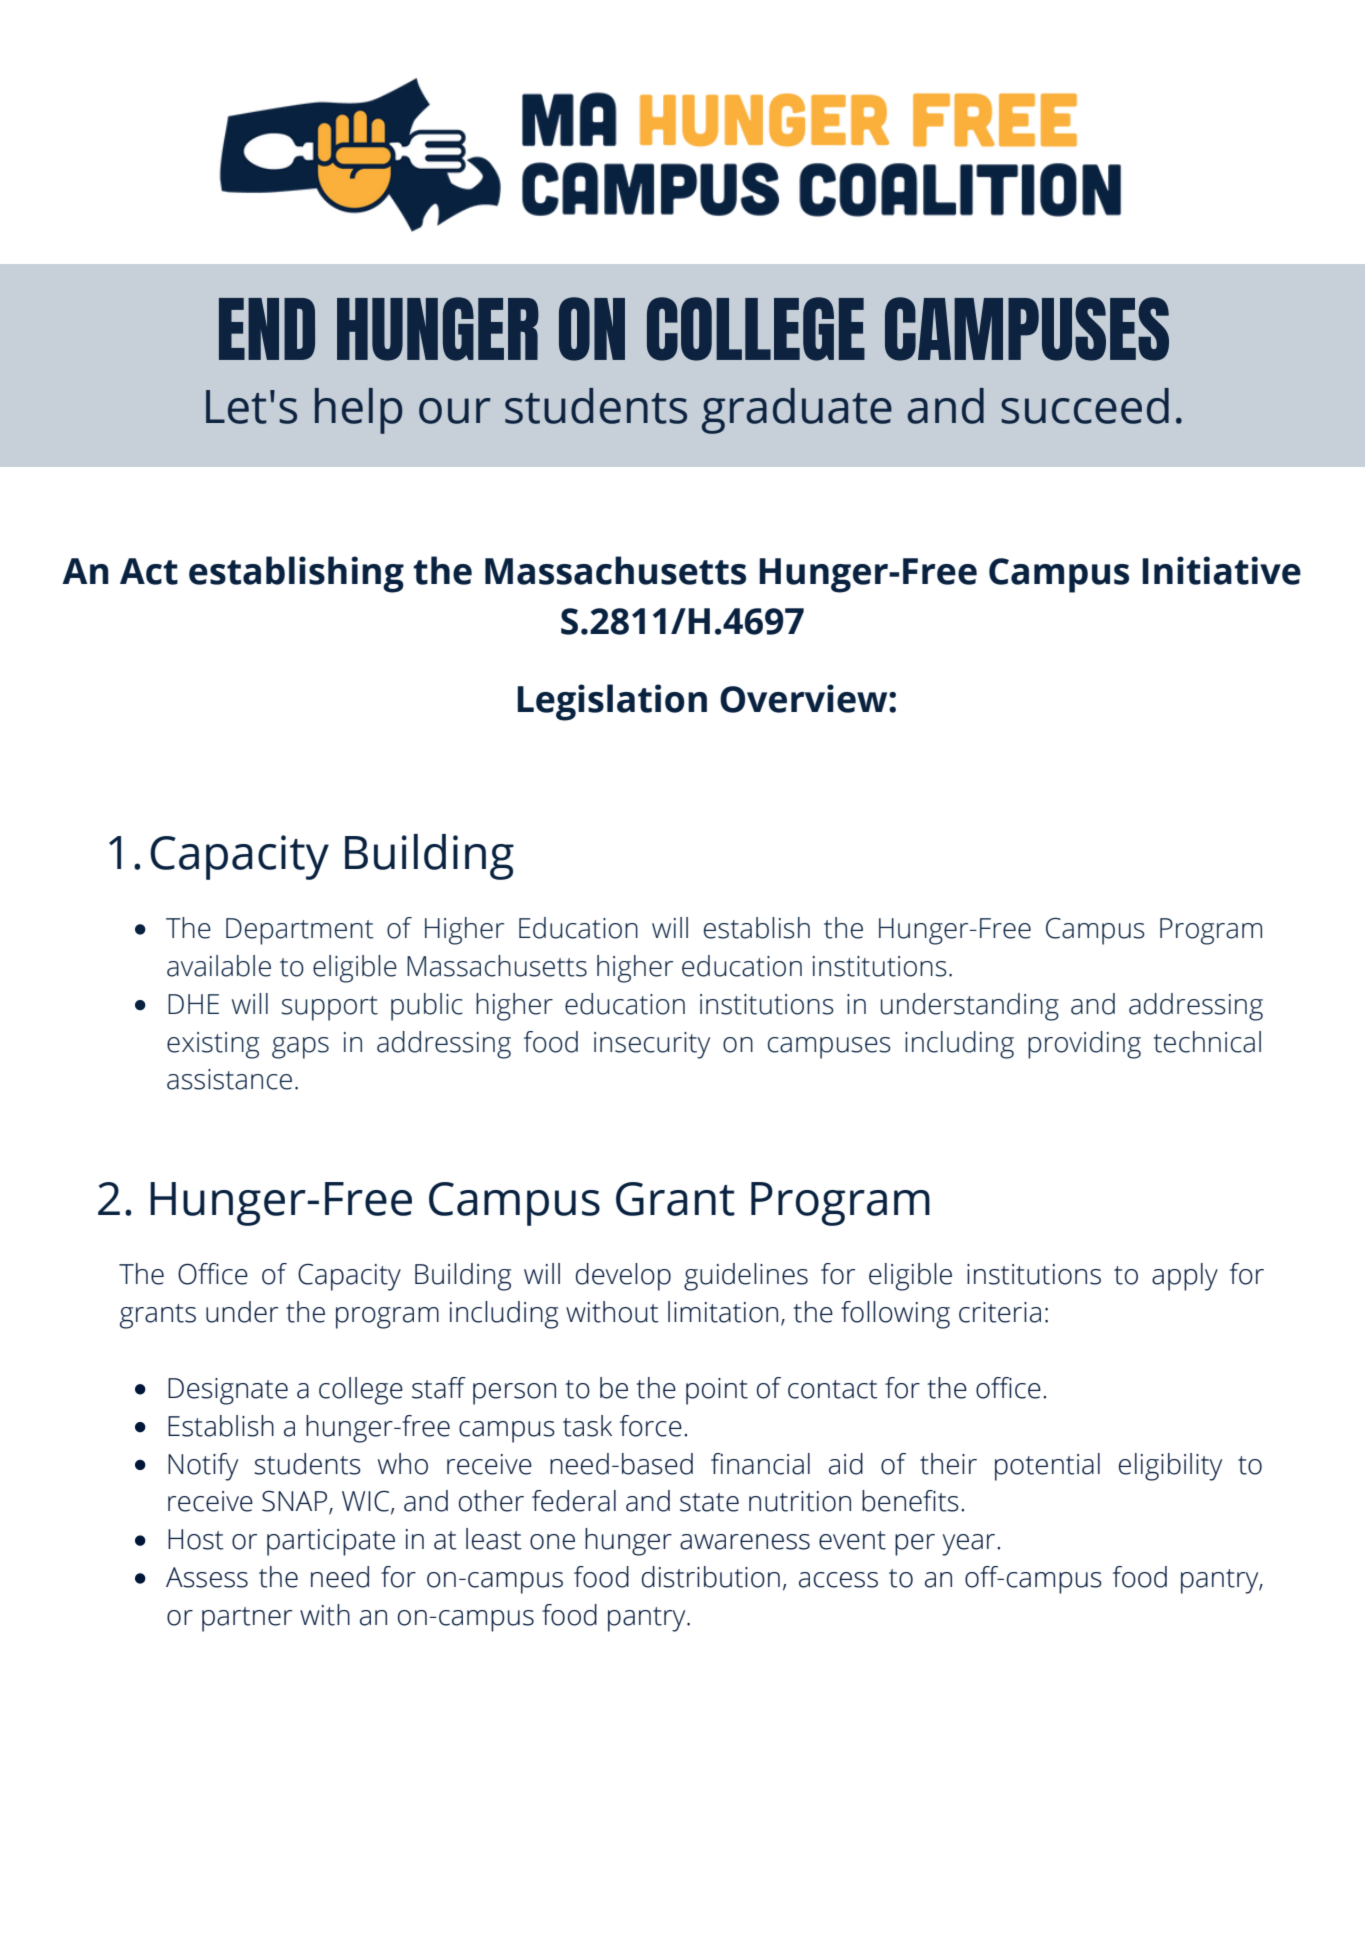 This image has height=1933, width=1365. Describe the element at coordinates (970, 1545) in the image. I see `year` at that location.
